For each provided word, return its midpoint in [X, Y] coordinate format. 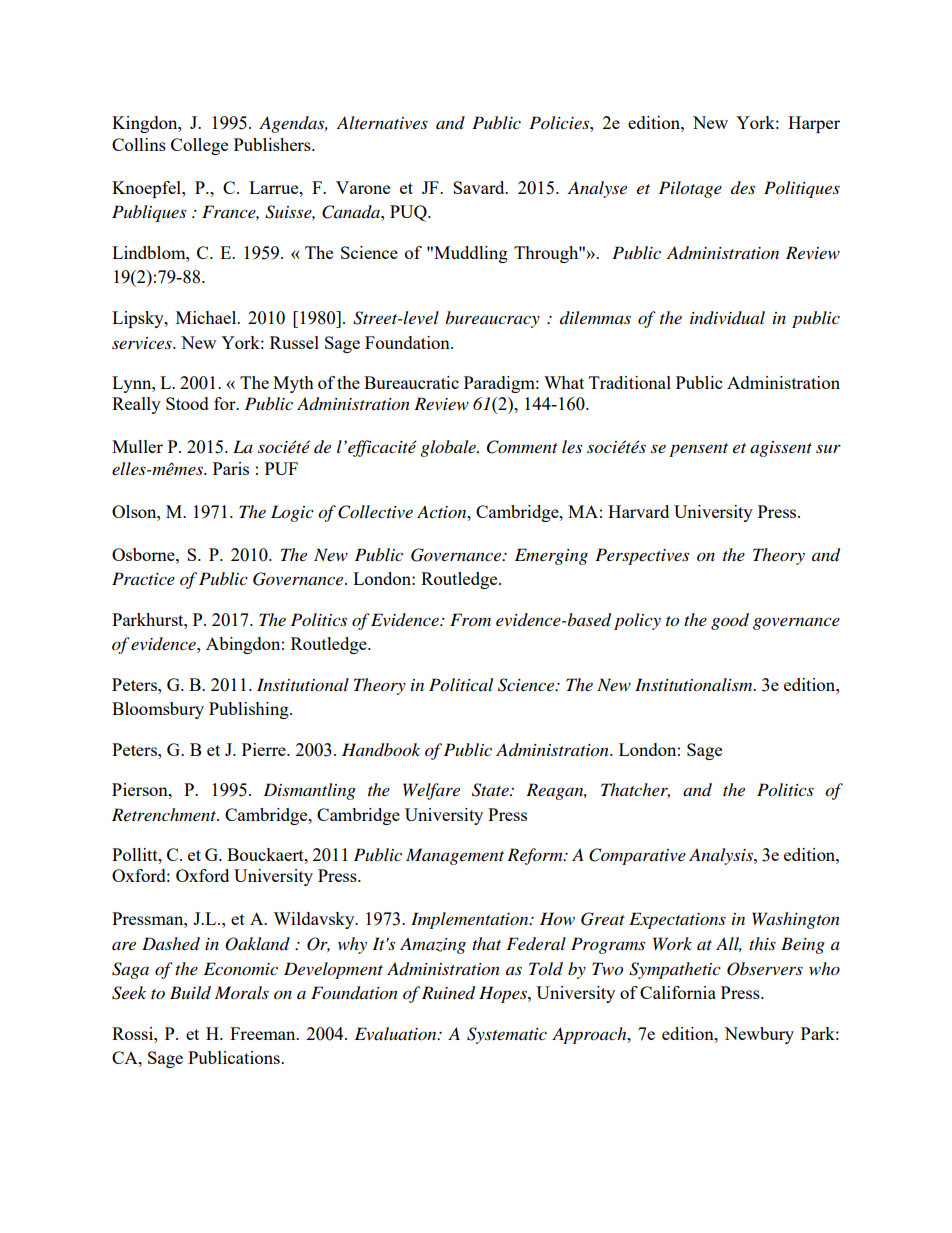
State [491, 790]
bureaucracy [492, 319]
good [730, 621]
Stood [187, 403]
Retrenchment [165, 814]
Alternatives [382, 122]
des [743, 187]
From [470, 619]
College [199, 146]
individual [727, 317]
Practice [143, 578]
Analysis [722, 856]
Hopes [504, 994]
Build [190, 993]
